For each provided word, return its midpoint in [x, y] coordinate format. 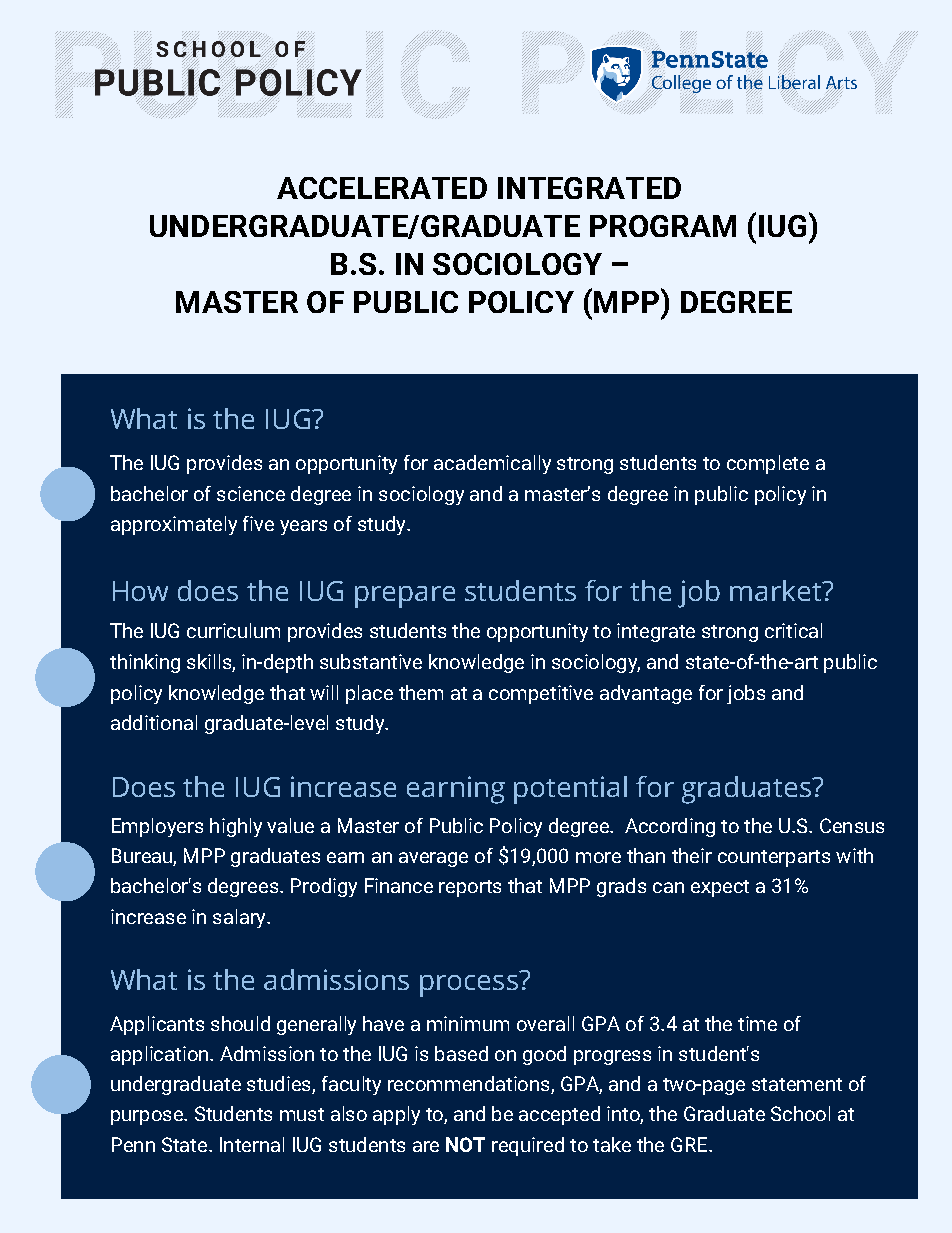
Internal [252, 1144]
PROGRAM [663, 226]
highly [236, 827]
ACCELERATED [382, 188]
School [800, 1113]
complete [768, 464]
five [258, 523]
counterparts [774, 858]
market [777, 590]
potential [570, 790]
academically [492, 464]
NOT [465, 1144]
